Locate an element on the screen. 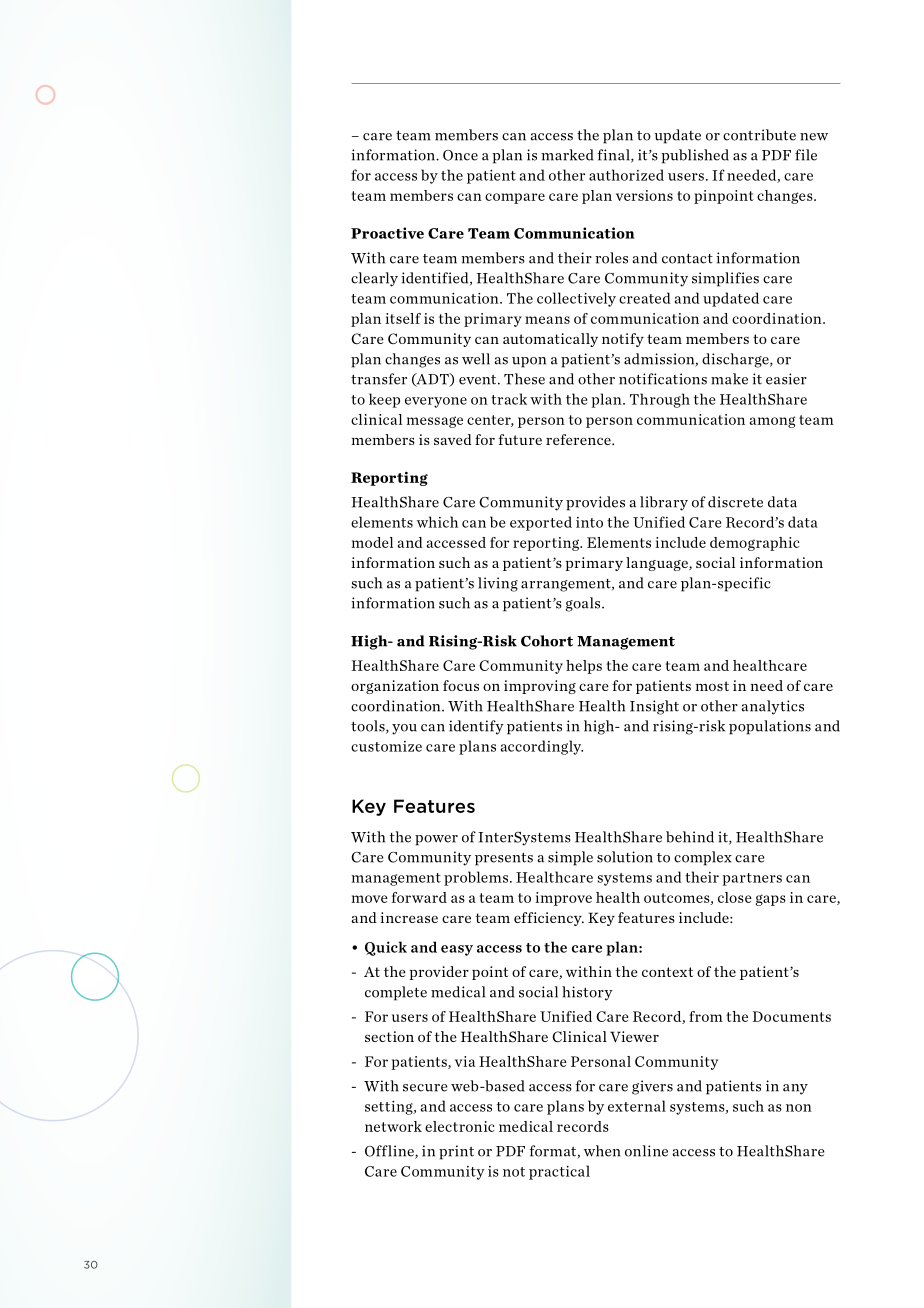  accordingly is located at coordinates (542, 747).
